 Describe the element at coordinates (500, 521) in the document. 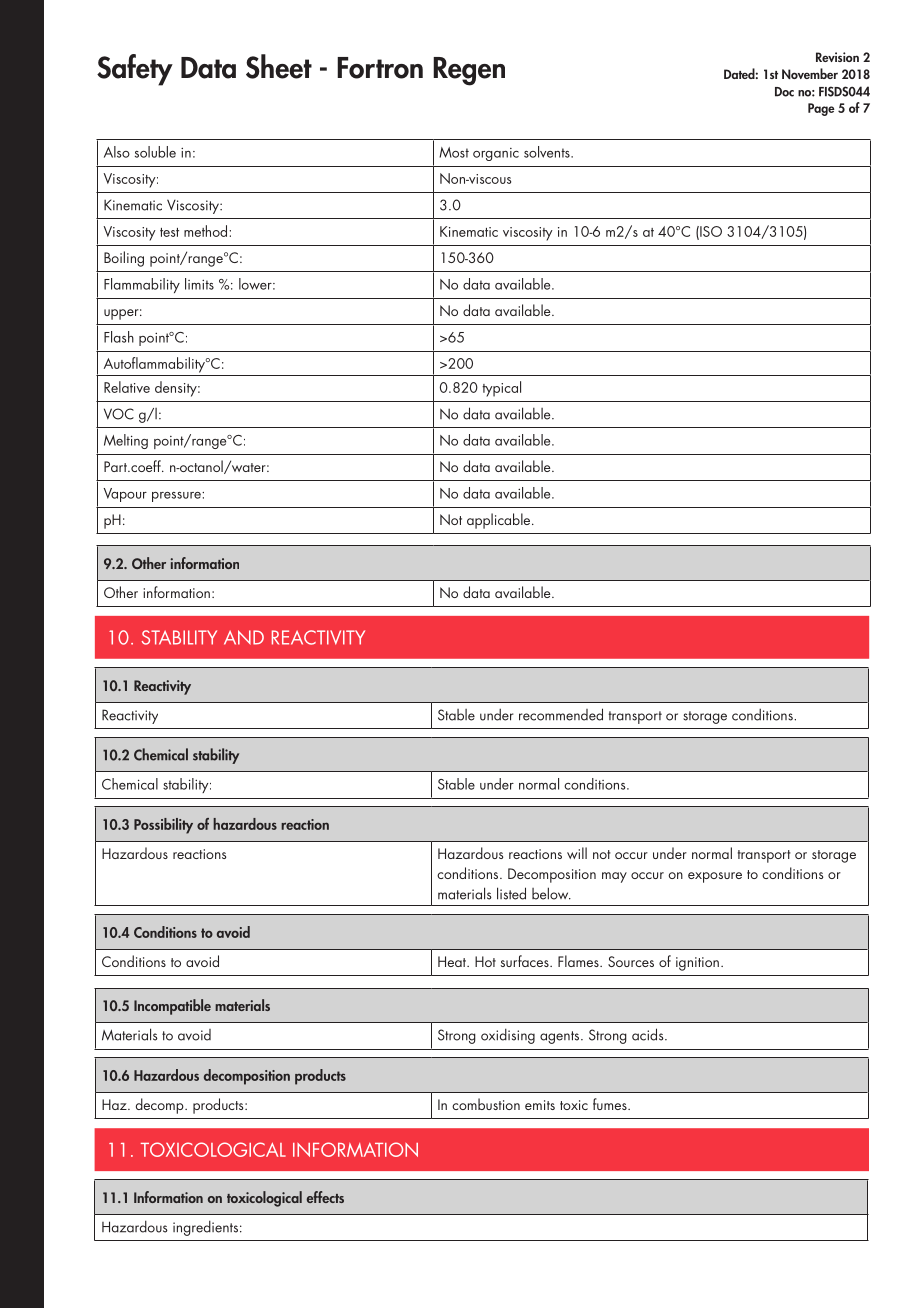

I see `applicable` at that location.
